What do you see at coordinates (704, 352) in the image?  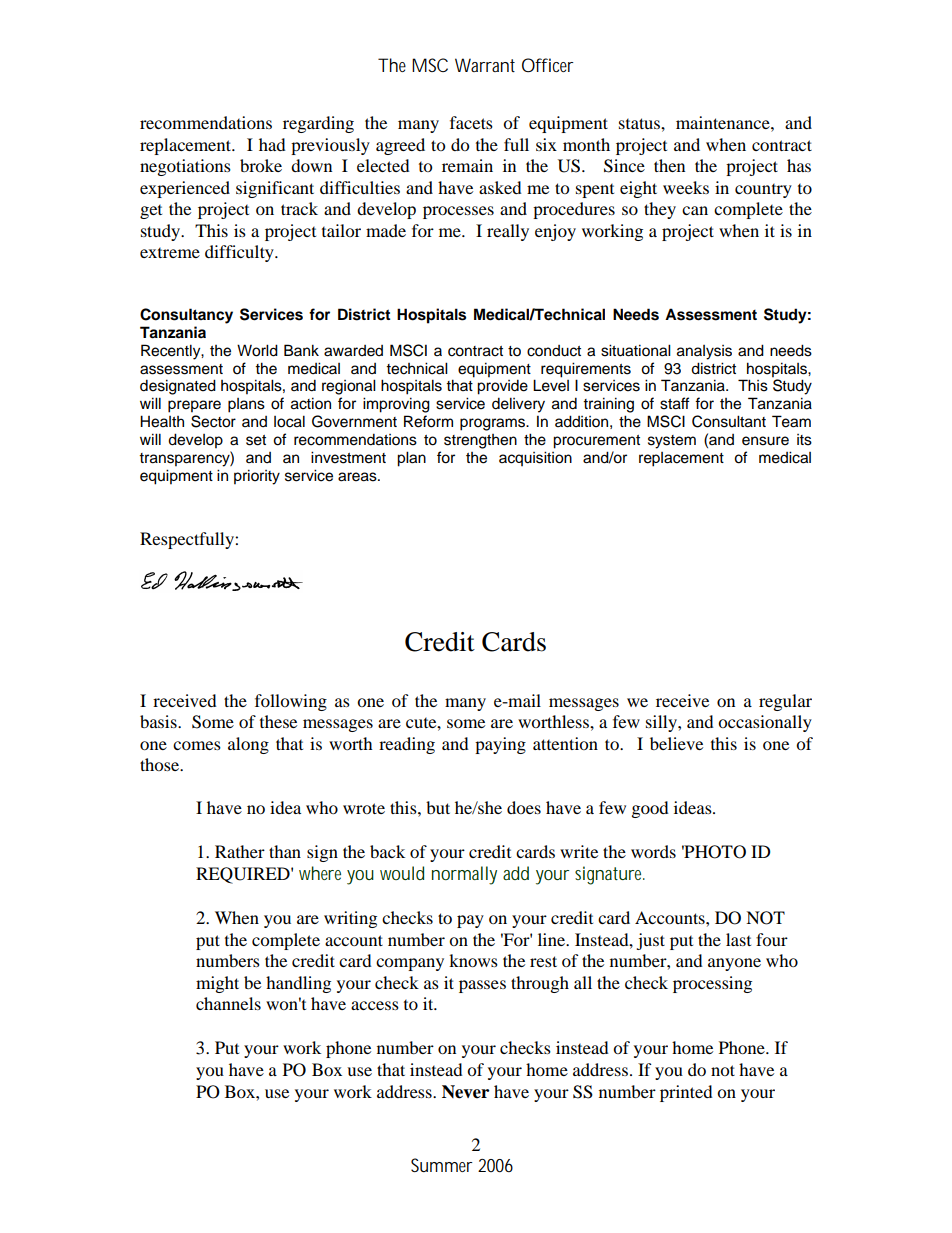 I see `analysis` at bounding box center [704, 352].
